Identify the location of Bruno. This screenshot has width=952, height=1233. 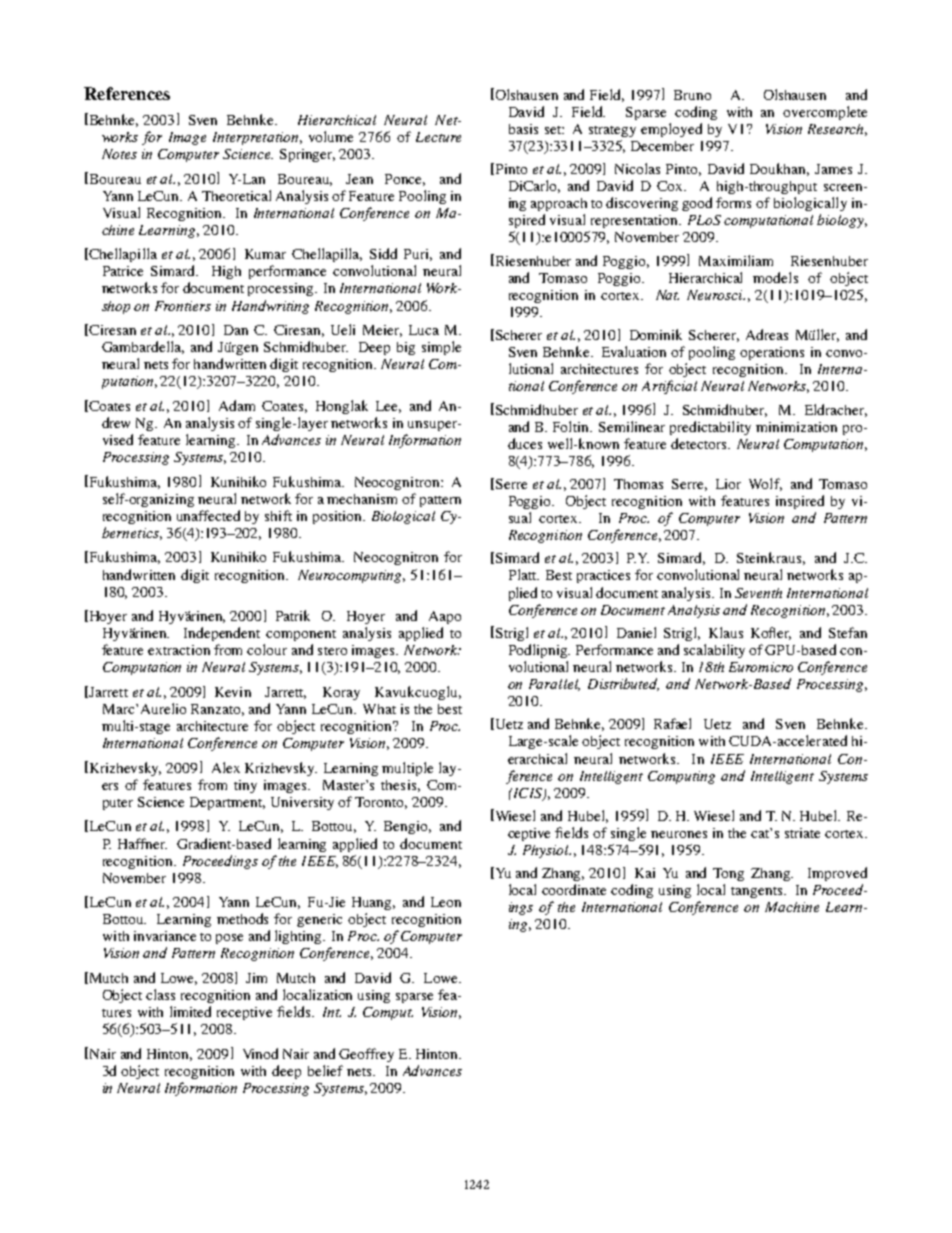
(692, 95).
